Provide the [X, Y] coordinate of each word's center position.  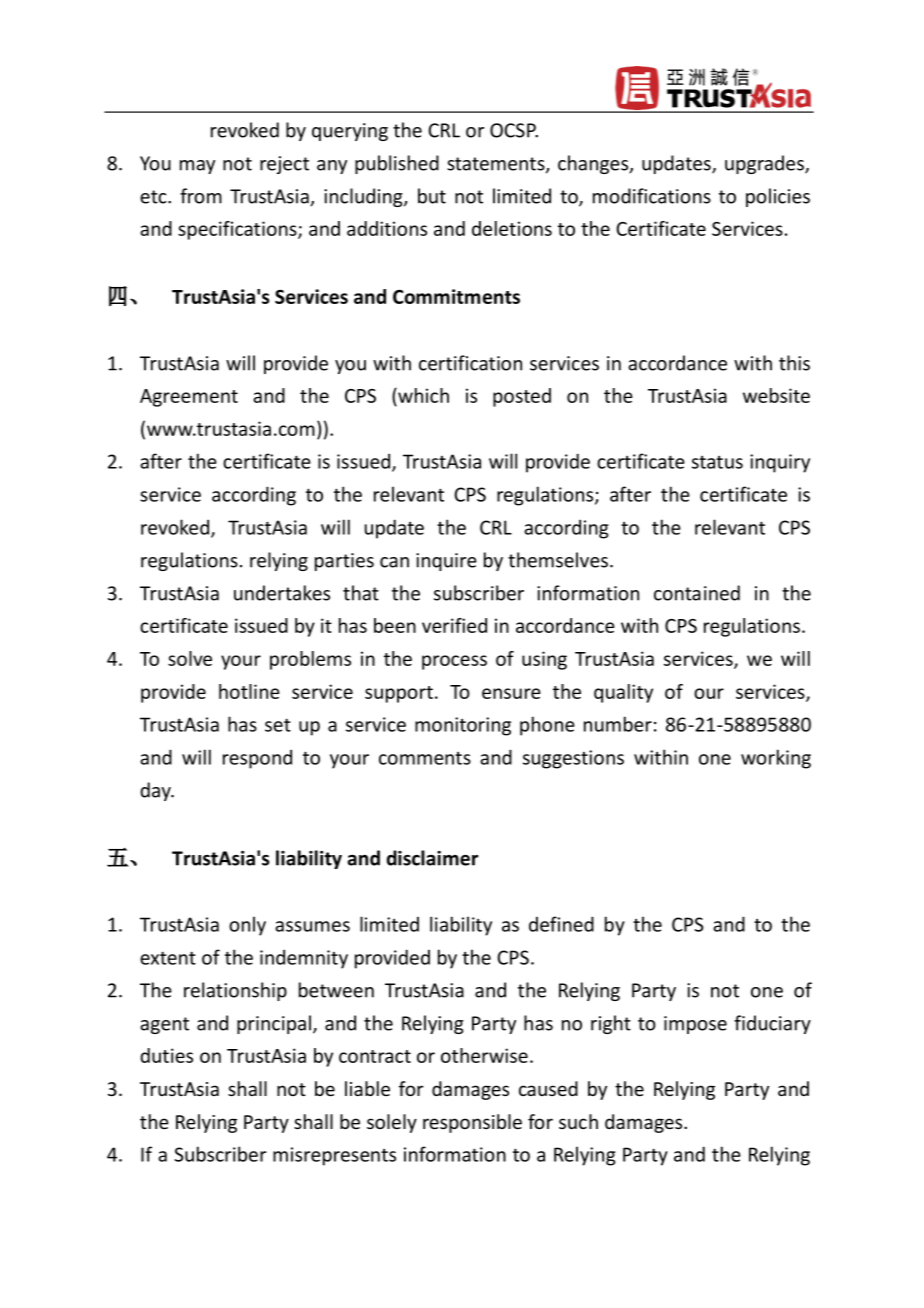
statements [497, 165]
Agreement [189, 398]
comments [425, 758]
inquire [446, 562]
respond [257, 759]
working [776, 759]
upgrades [765, 164]
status [717, 462]
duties [166, 1055]
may [197, 167]
